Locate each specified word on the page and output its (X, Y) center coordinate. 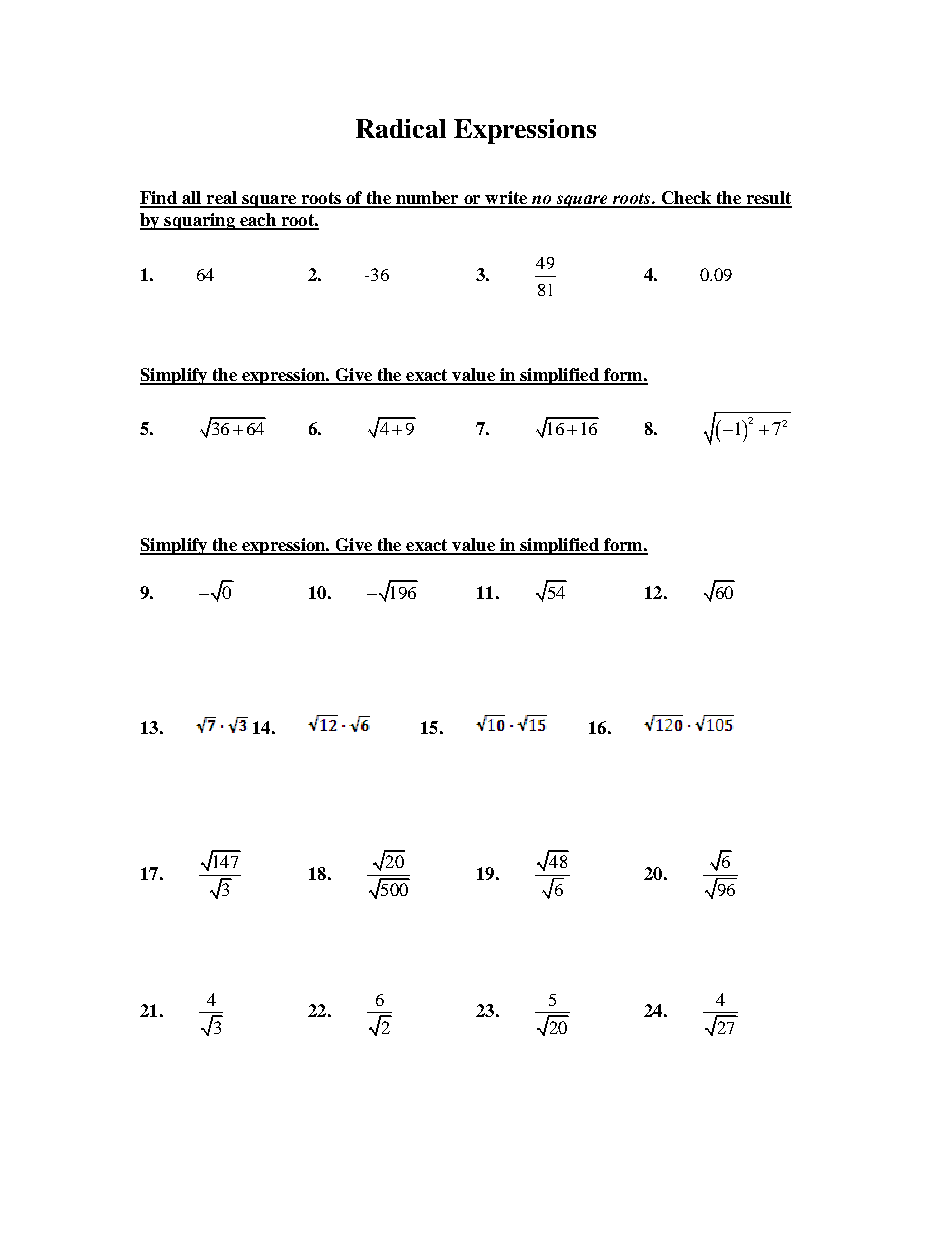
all (192, 199)
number (427, 199)
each (258, 221)
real (222, 199)
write (507, 199)
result (768, 199)
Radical (401, 128)
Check (686, 199)
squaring (199, 221)
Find (159, 199)
